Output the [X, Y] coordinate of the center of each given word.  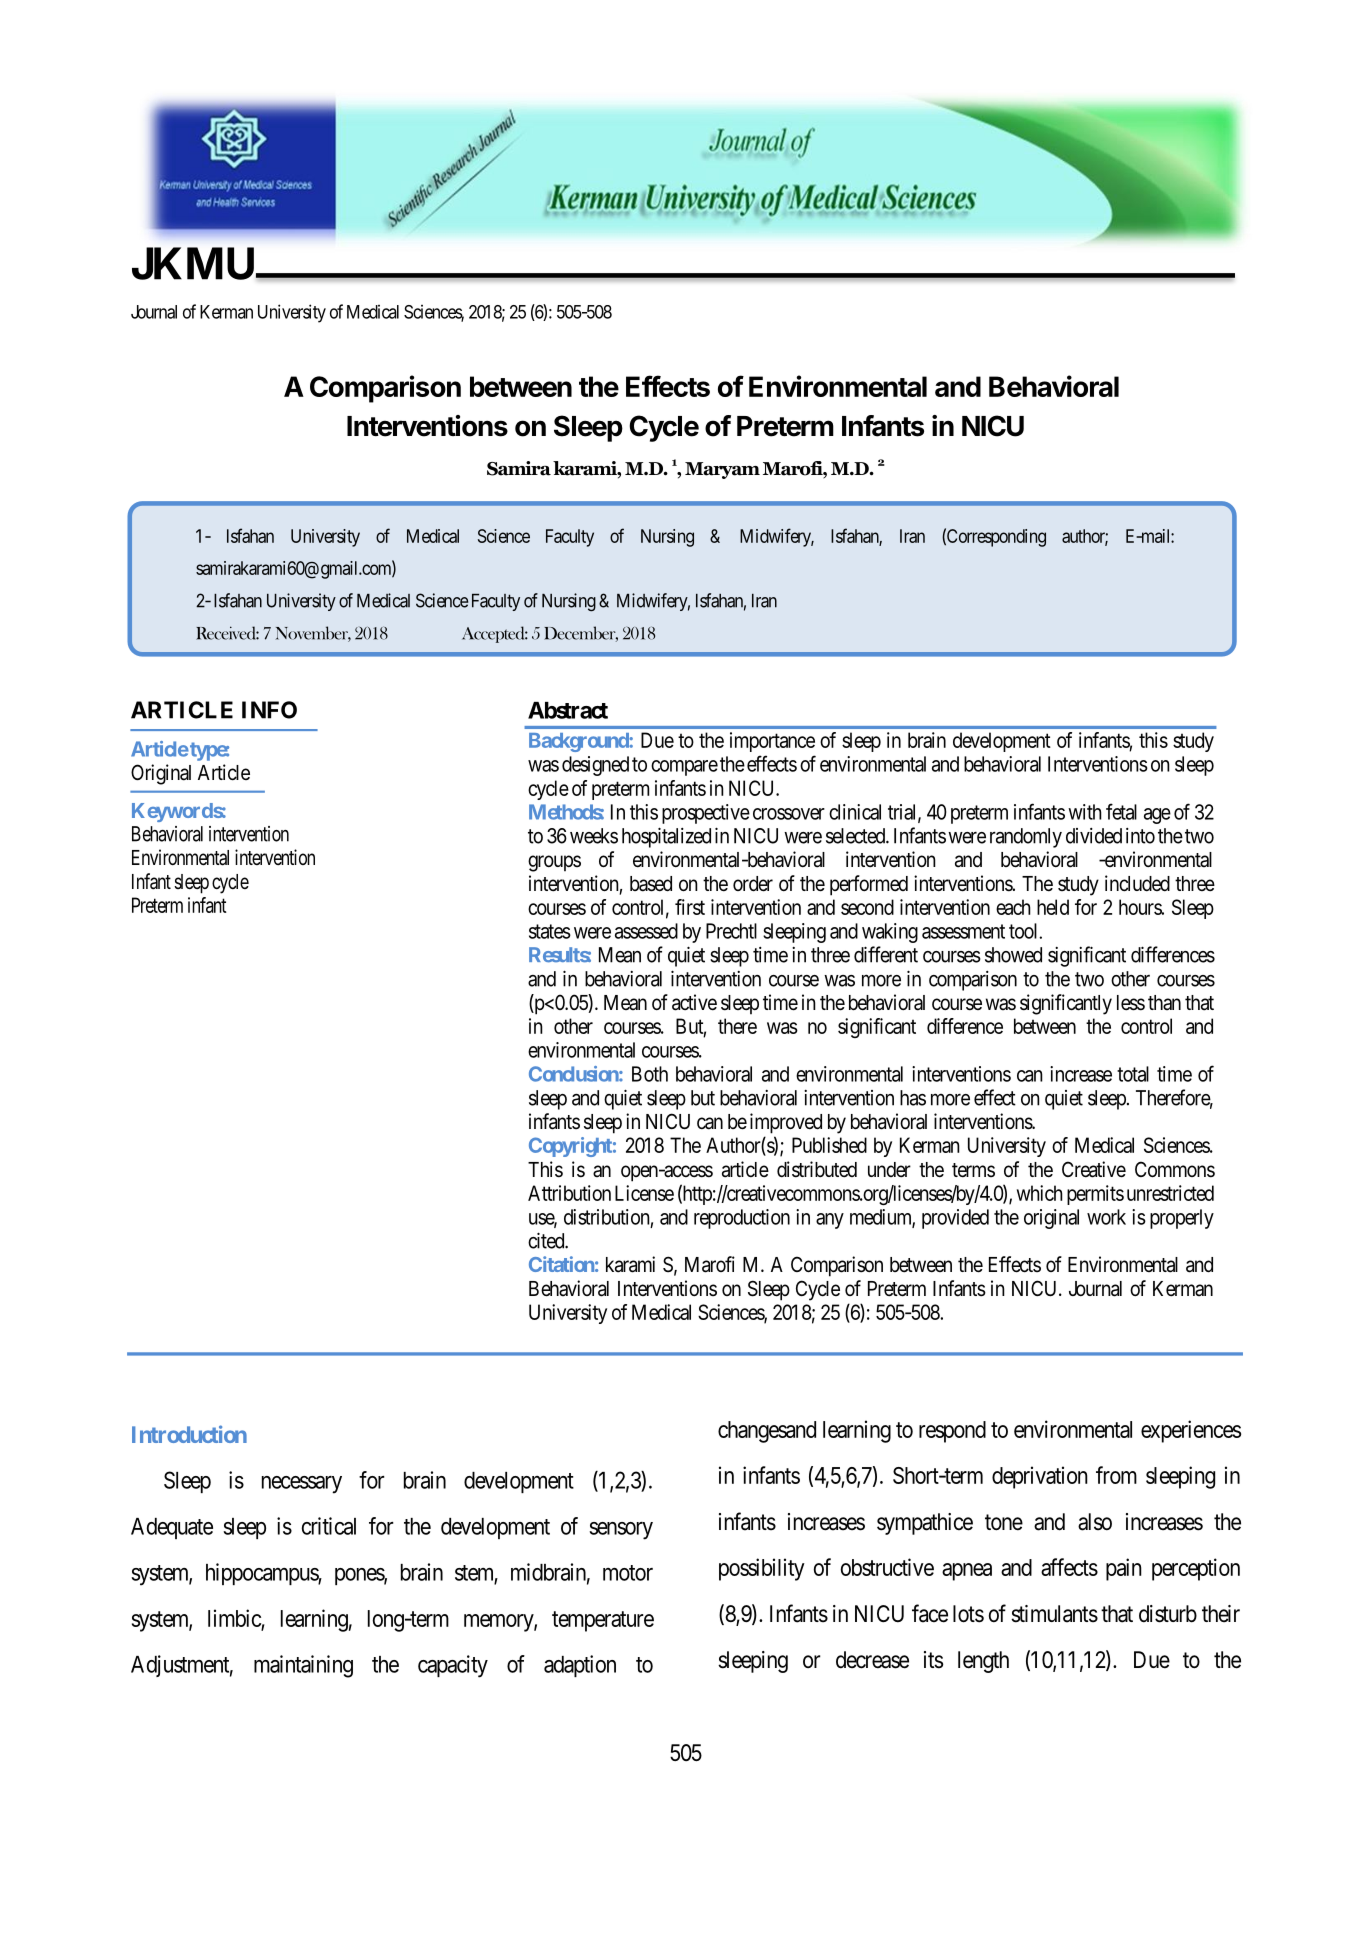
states [550, 931]
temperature [603, 1621]
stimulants [1054, 1614]
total [1133, 1074]
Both [650, 1074]
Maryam [722, 470]
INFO [269, 710]
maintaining [303, 1666]
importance [772, 742]
